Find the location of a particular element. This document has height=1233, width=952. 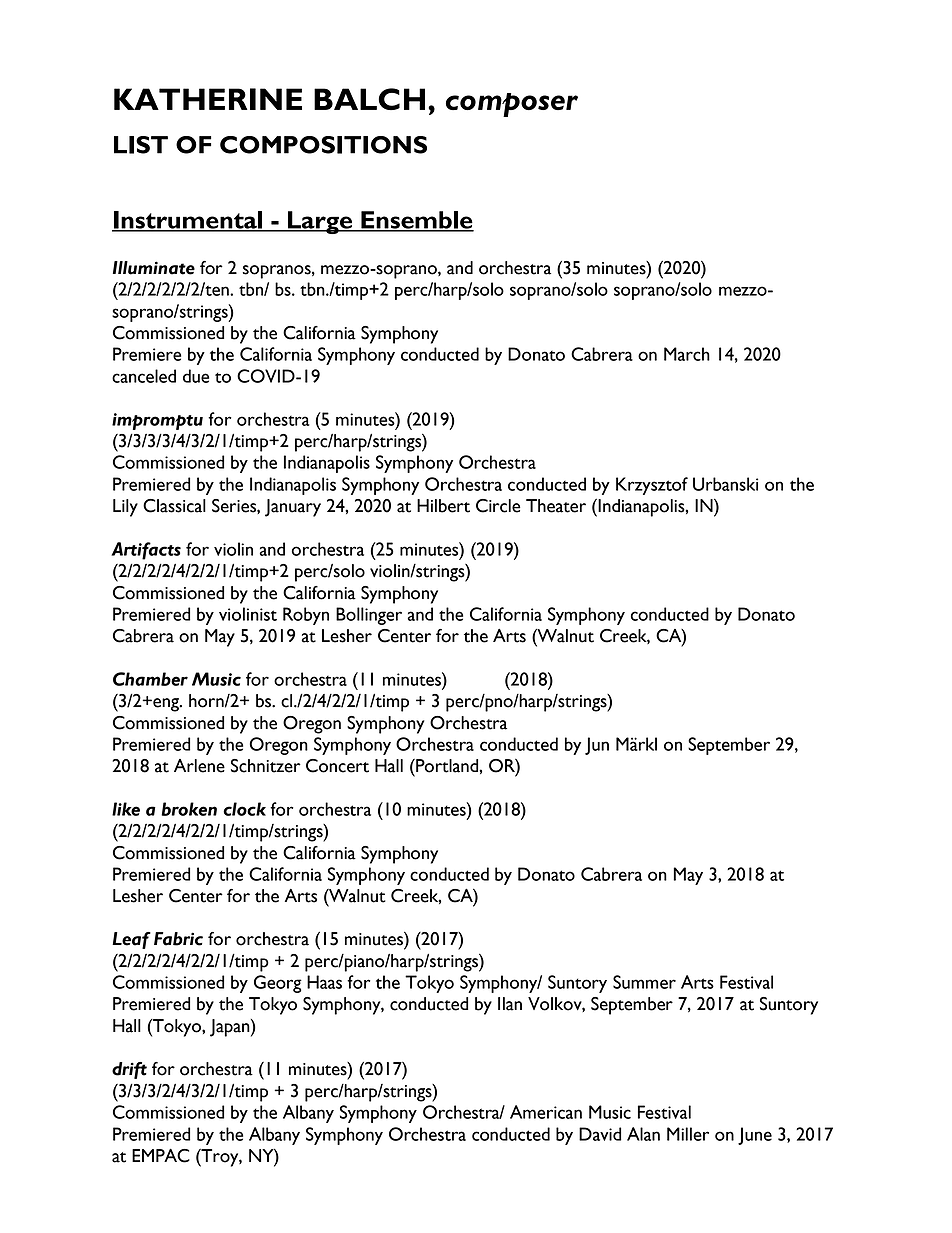

American is located at coordinates (546, 1112).
